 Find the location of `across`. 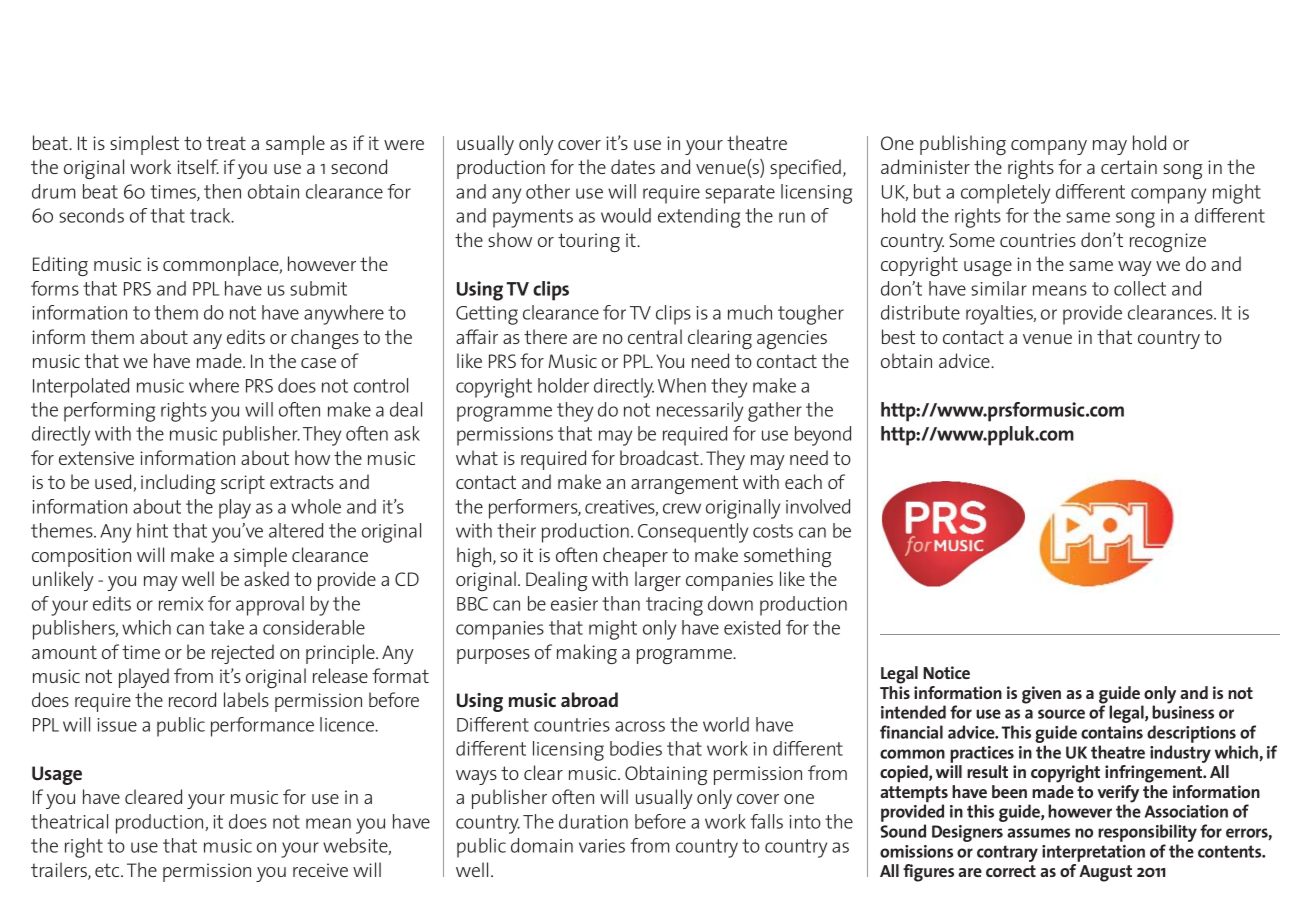

across is located at coordinates (640, 726).
